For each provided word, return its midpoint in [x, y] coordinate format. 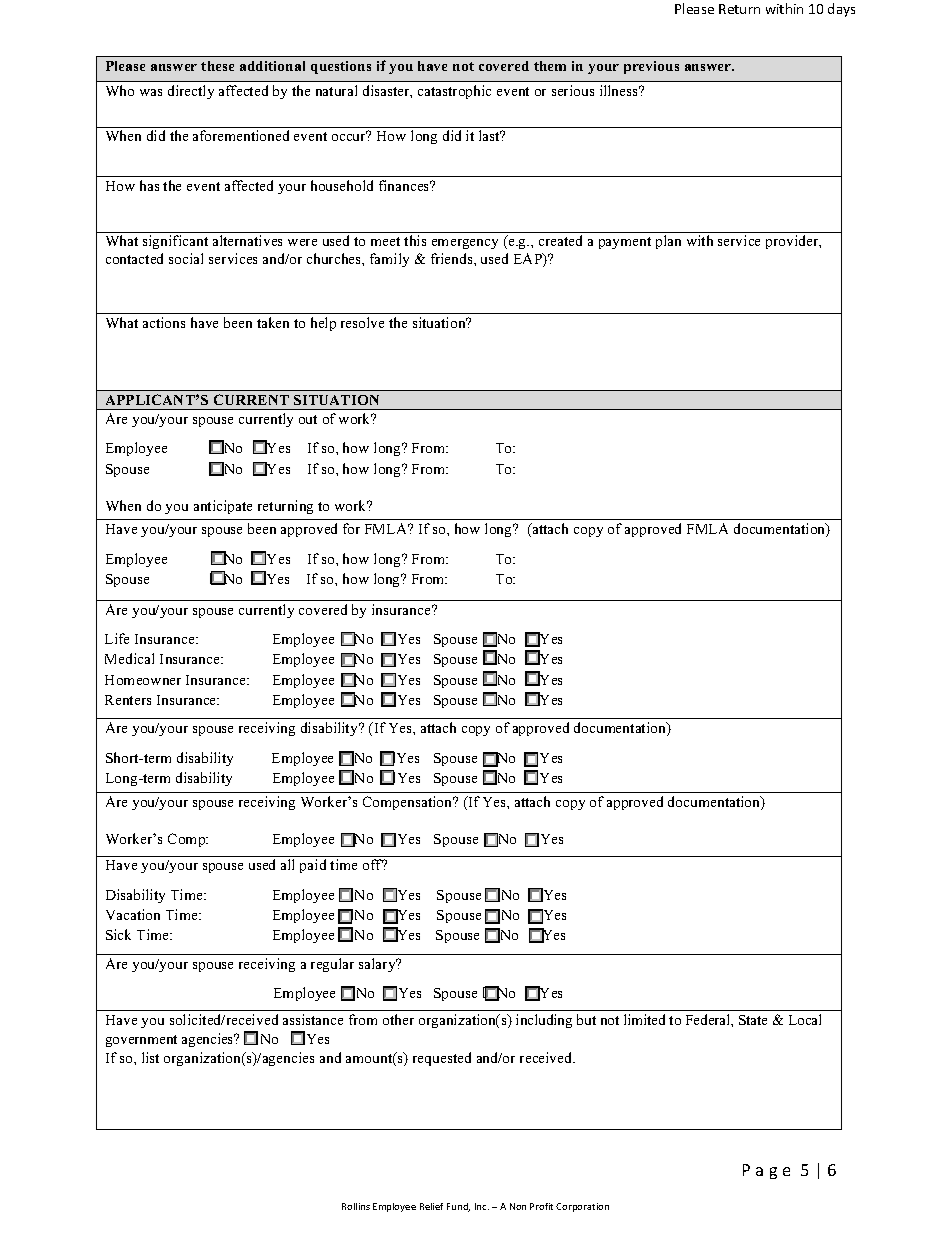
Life [117, 638]
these [217, 66]
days [841, 10]
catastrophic [454, 92]
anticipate [223, 507]
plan [668, 242]
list [150, 1057]
